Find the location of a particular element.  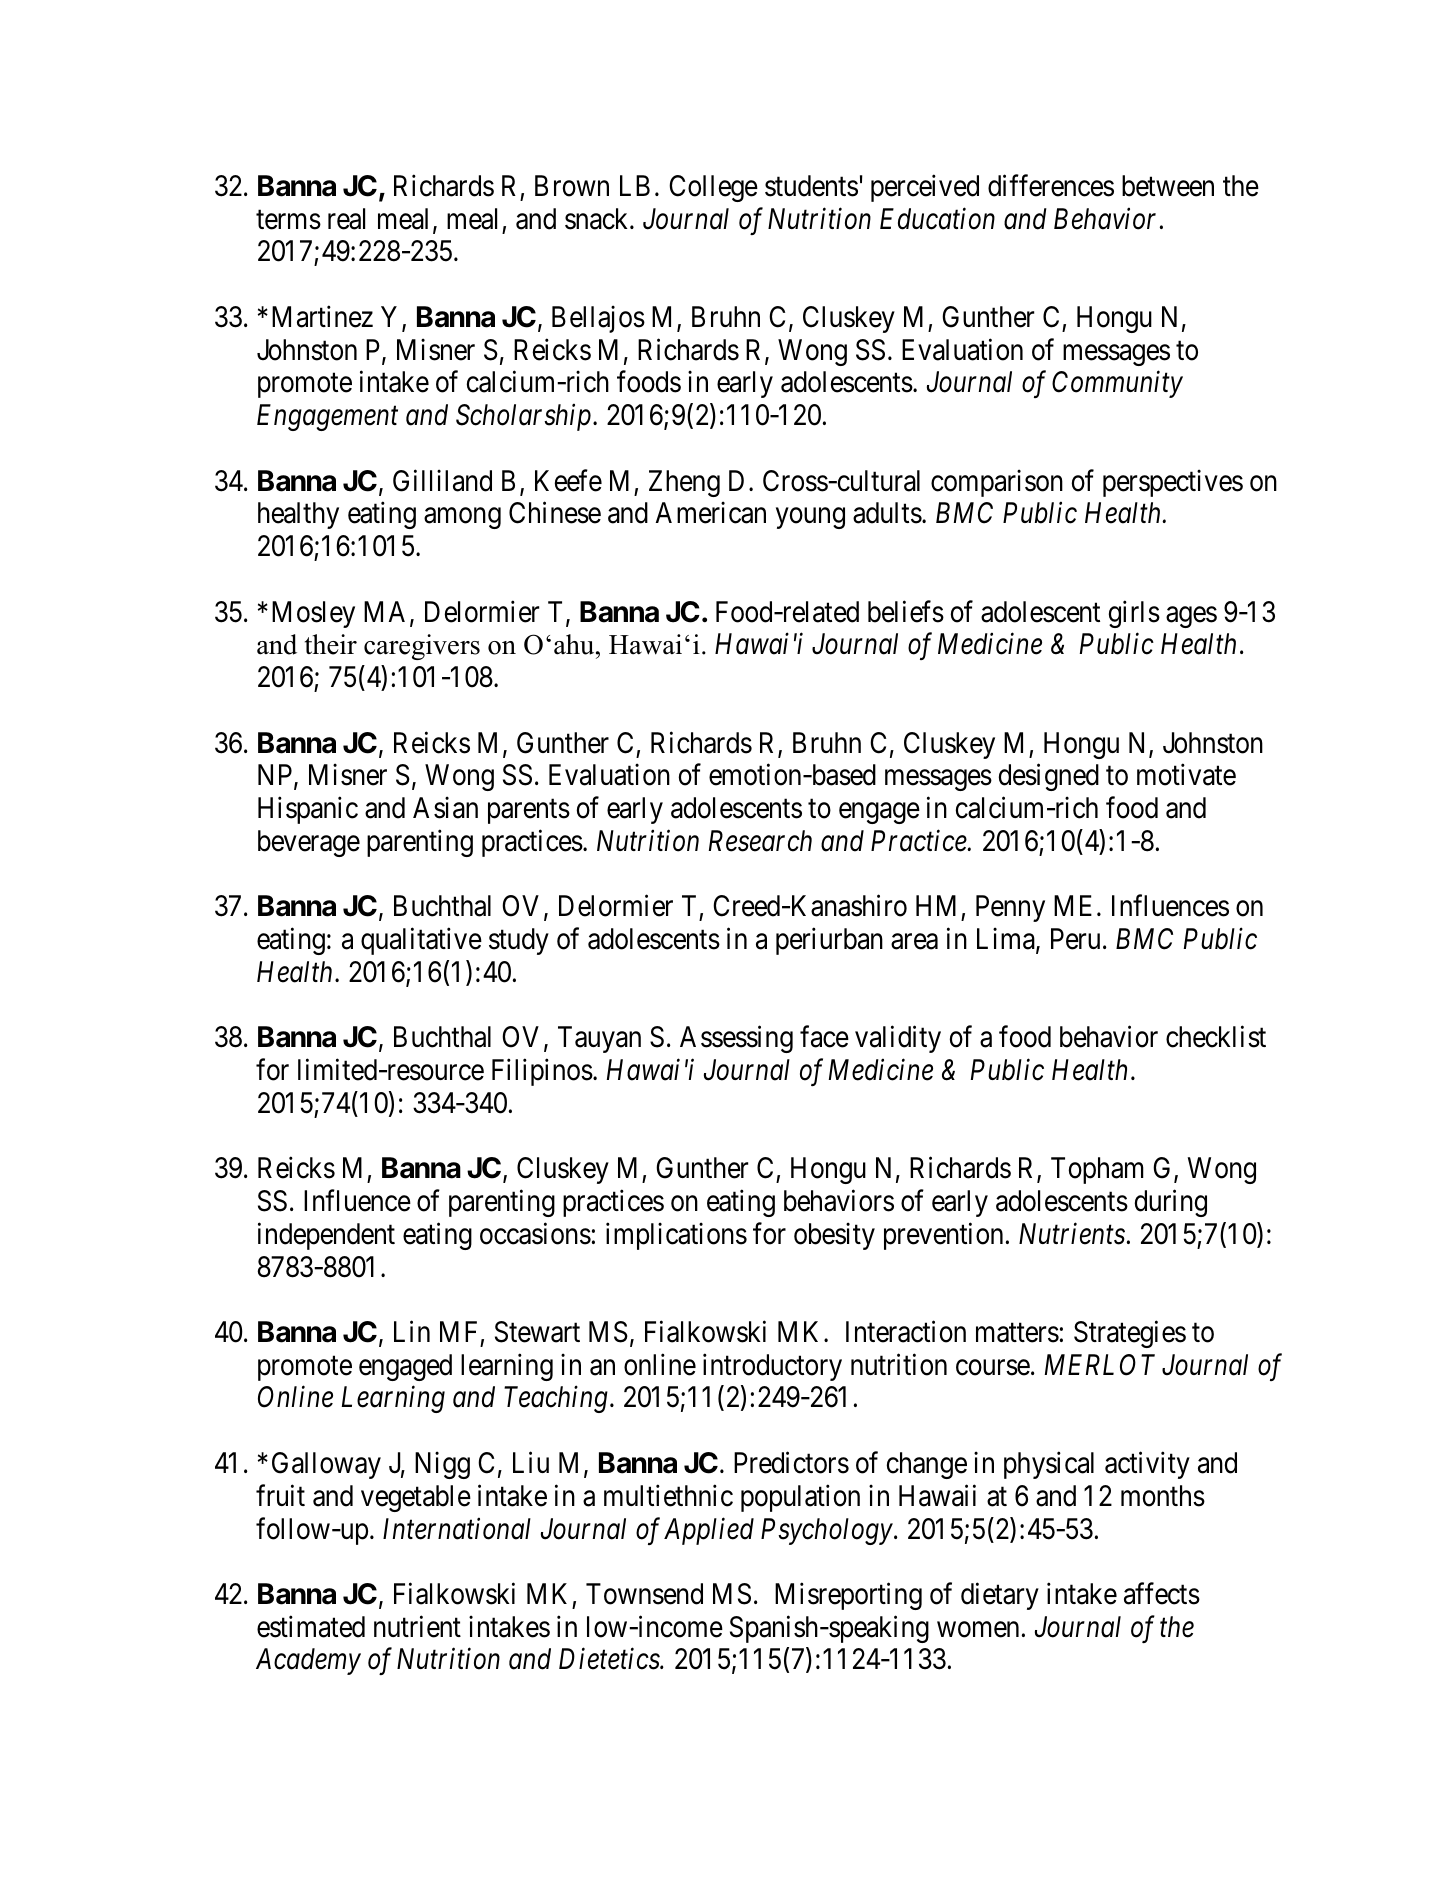

beliefs is located at coordinates (906, 611).
